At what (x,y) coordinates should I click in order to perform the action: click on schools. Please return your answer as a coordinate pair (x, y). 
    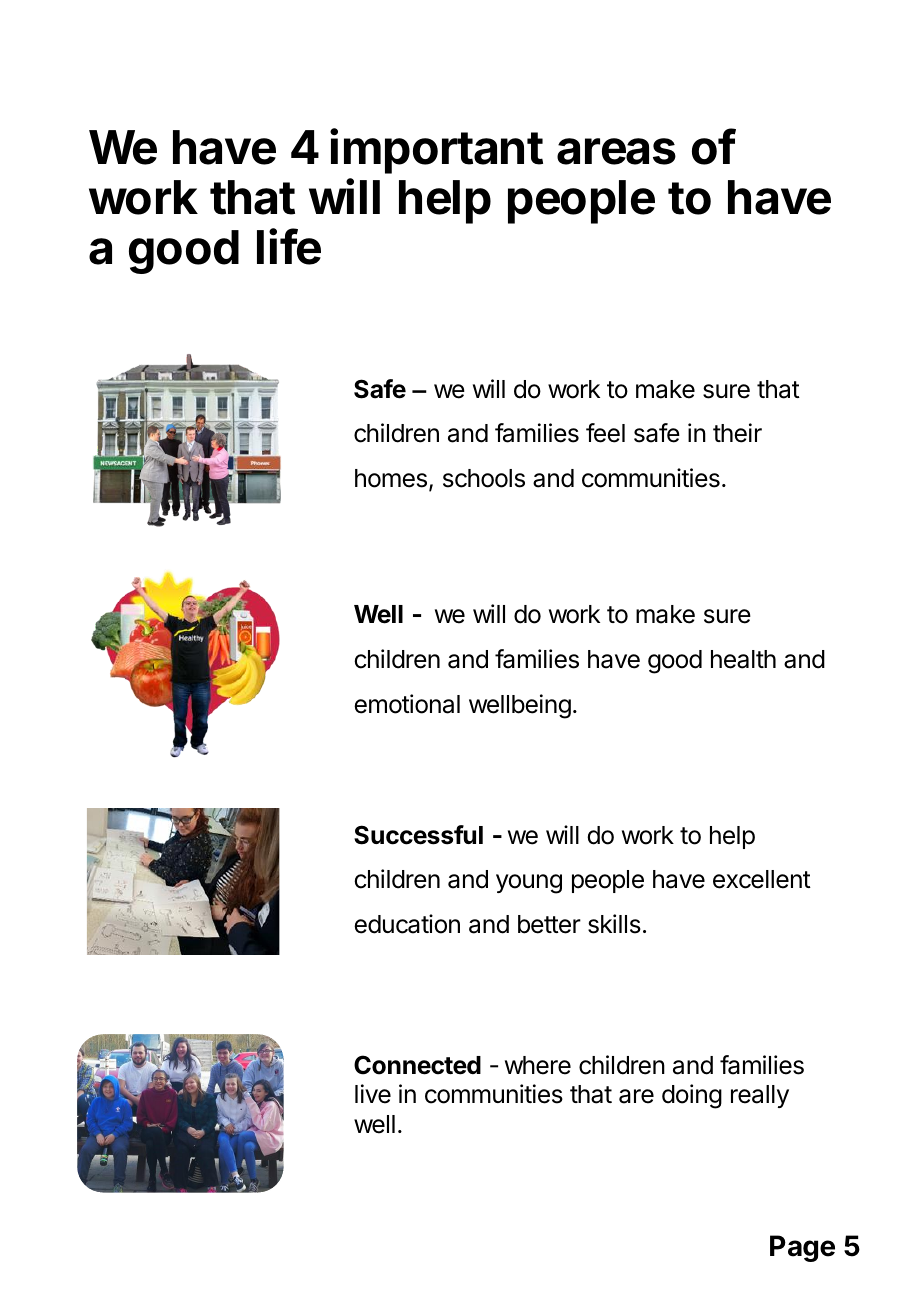
    Looking at the image, I should click on (484, 478).
